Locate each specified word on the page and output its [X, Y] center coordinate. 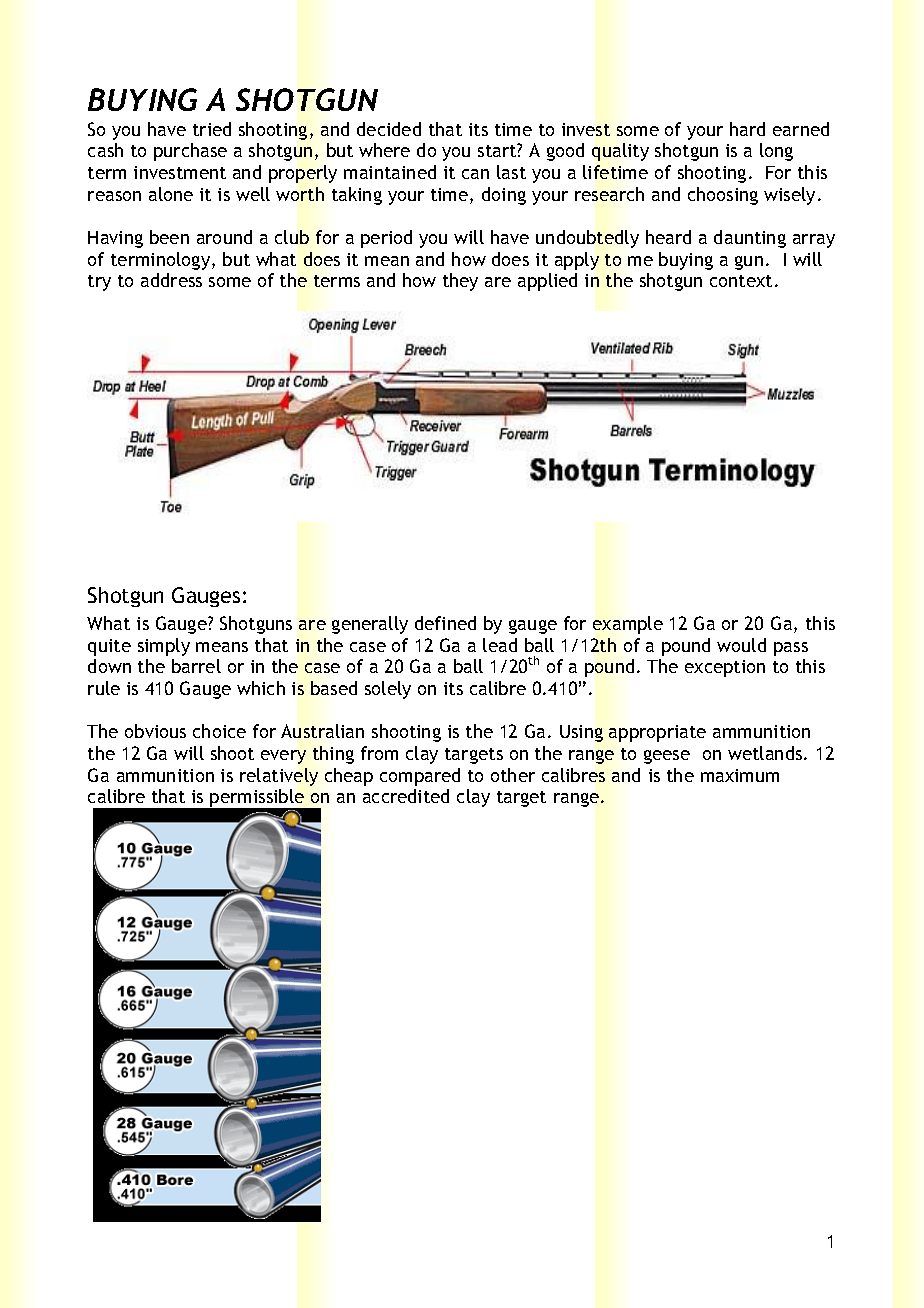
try [99, 283]
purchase [190, 152]
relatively [279, 777]
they [460, 282]
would [741, 645]
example [628, 625]
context [741, 281]
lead [500, 645]
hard [747, 129]
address [171, 280]
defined [445, 623]
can [475, 174]
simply [164, 647]
